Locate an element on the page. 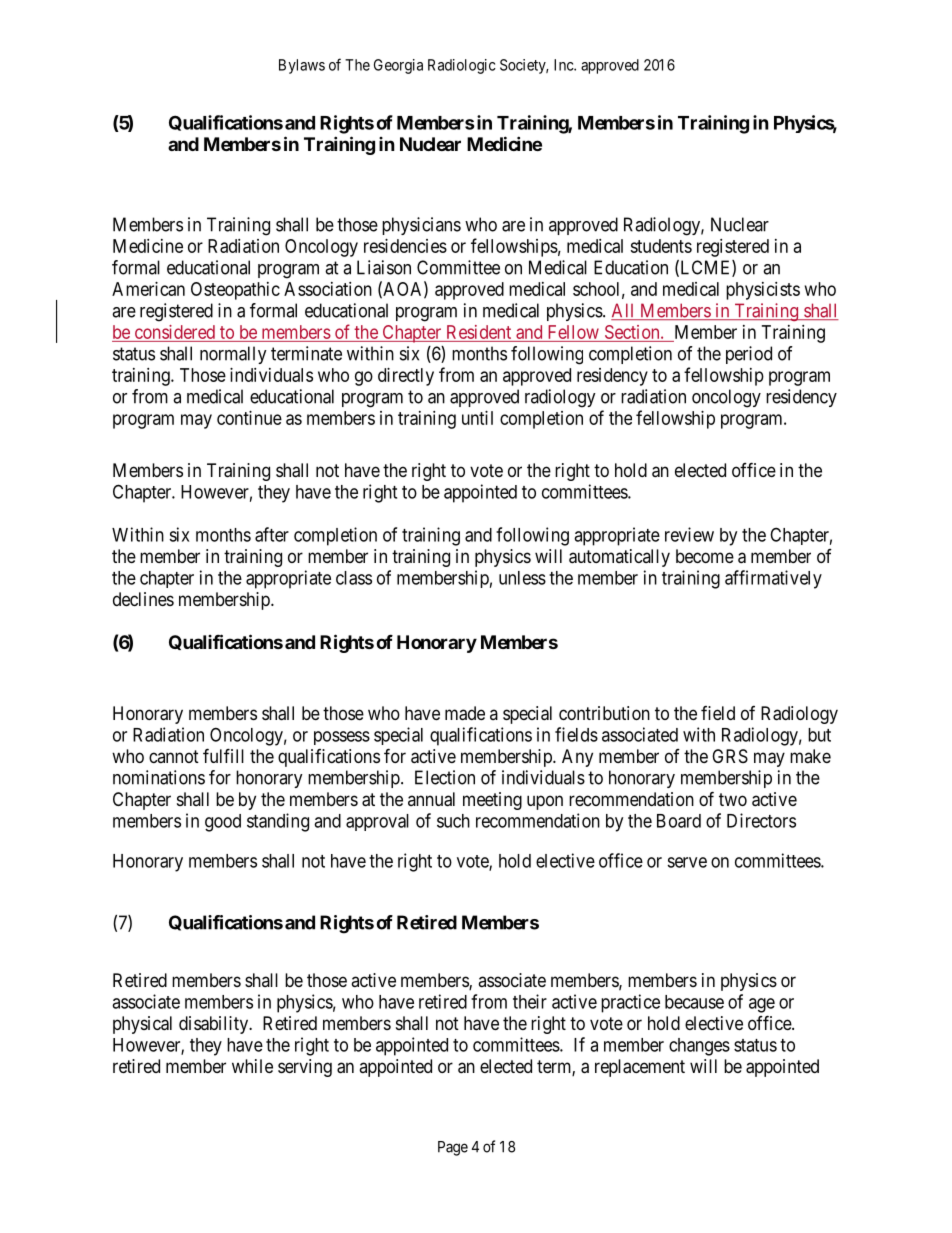 Image resolution: width=952 pixels, height=1233 pixels. changes is located at coordinates (699, 1047).
